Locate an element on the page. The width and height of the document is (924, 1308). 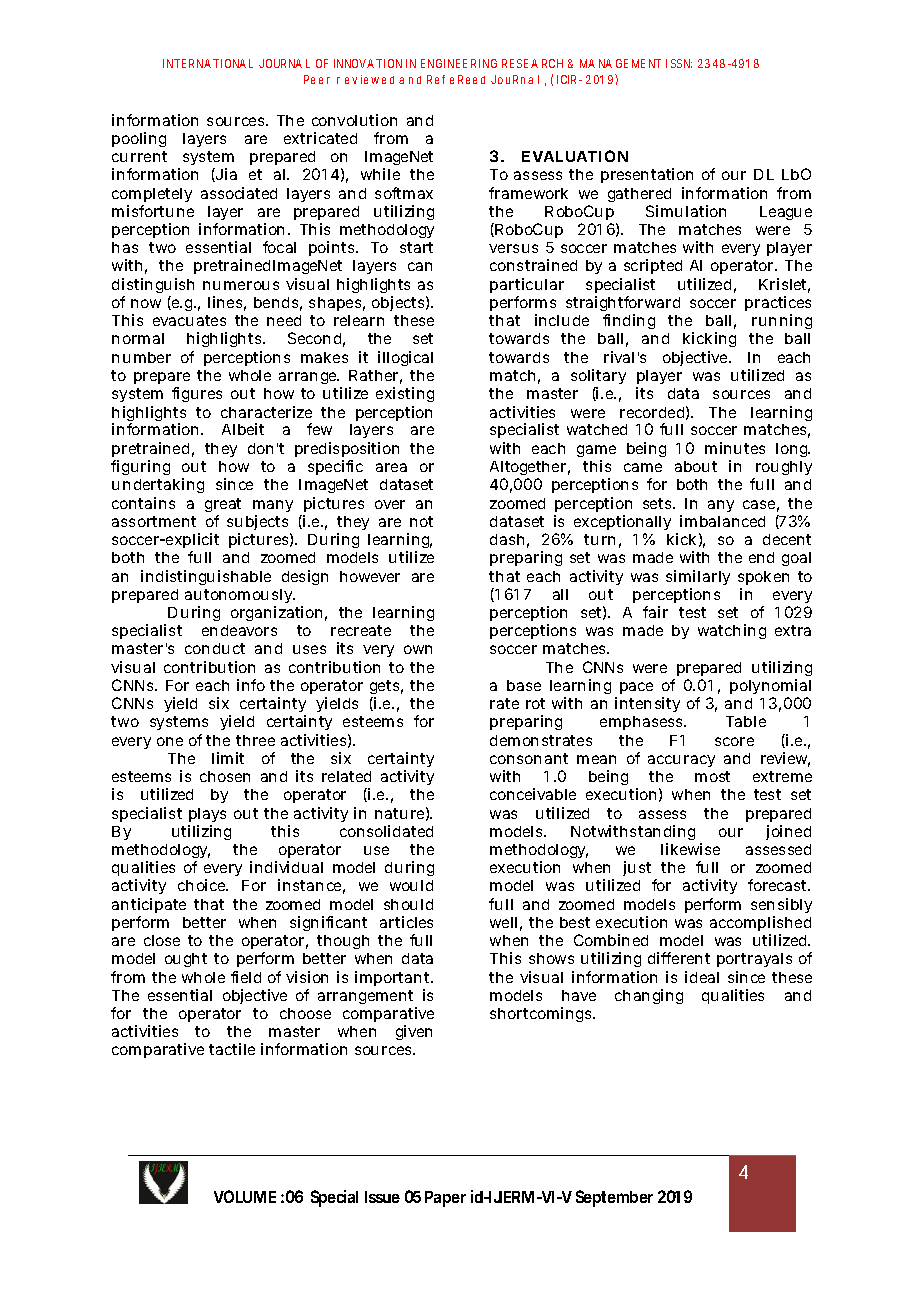
dash is located at coordinates (507, 539).
